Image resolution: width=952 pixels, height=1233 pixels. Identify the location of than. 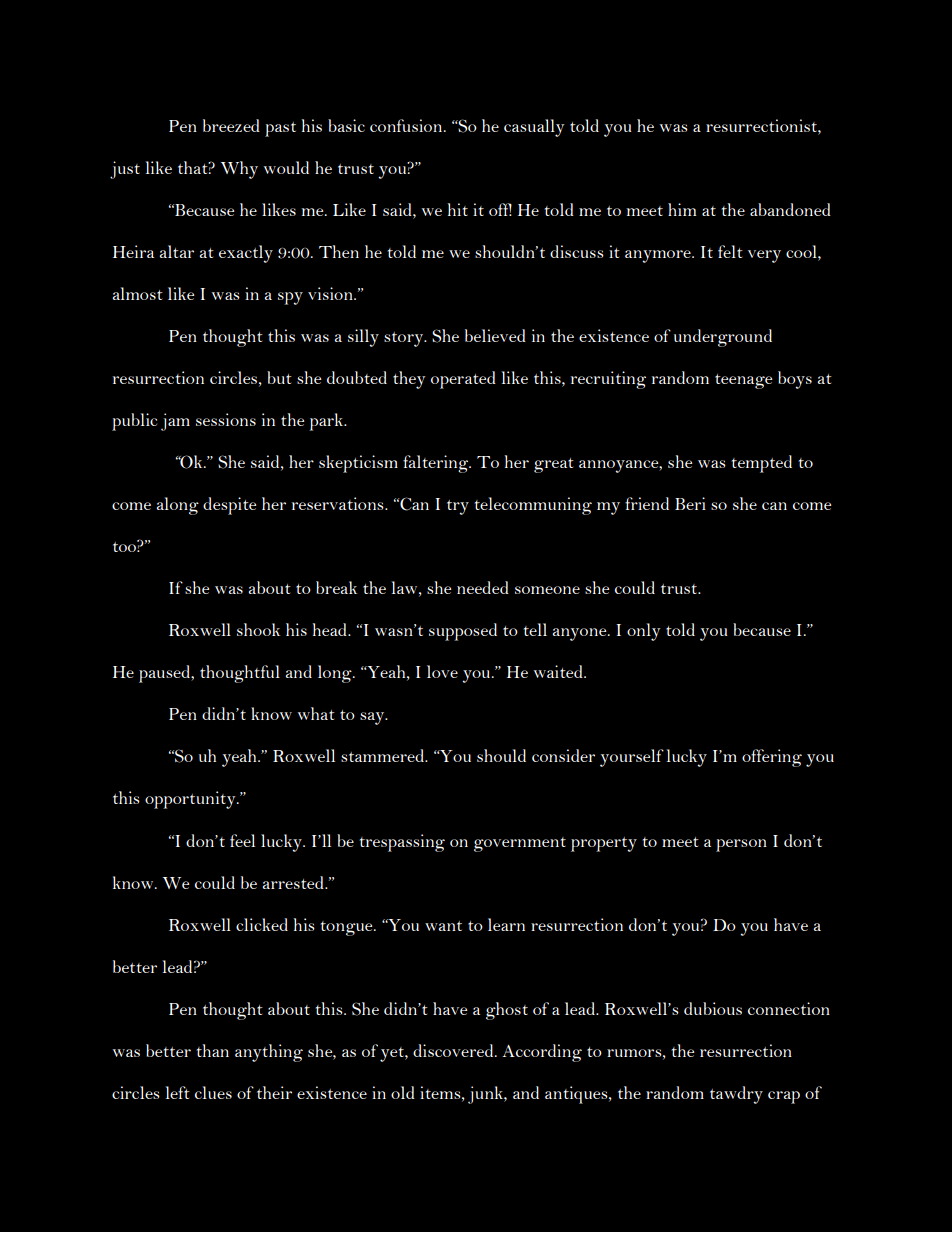
(212, 1050).
